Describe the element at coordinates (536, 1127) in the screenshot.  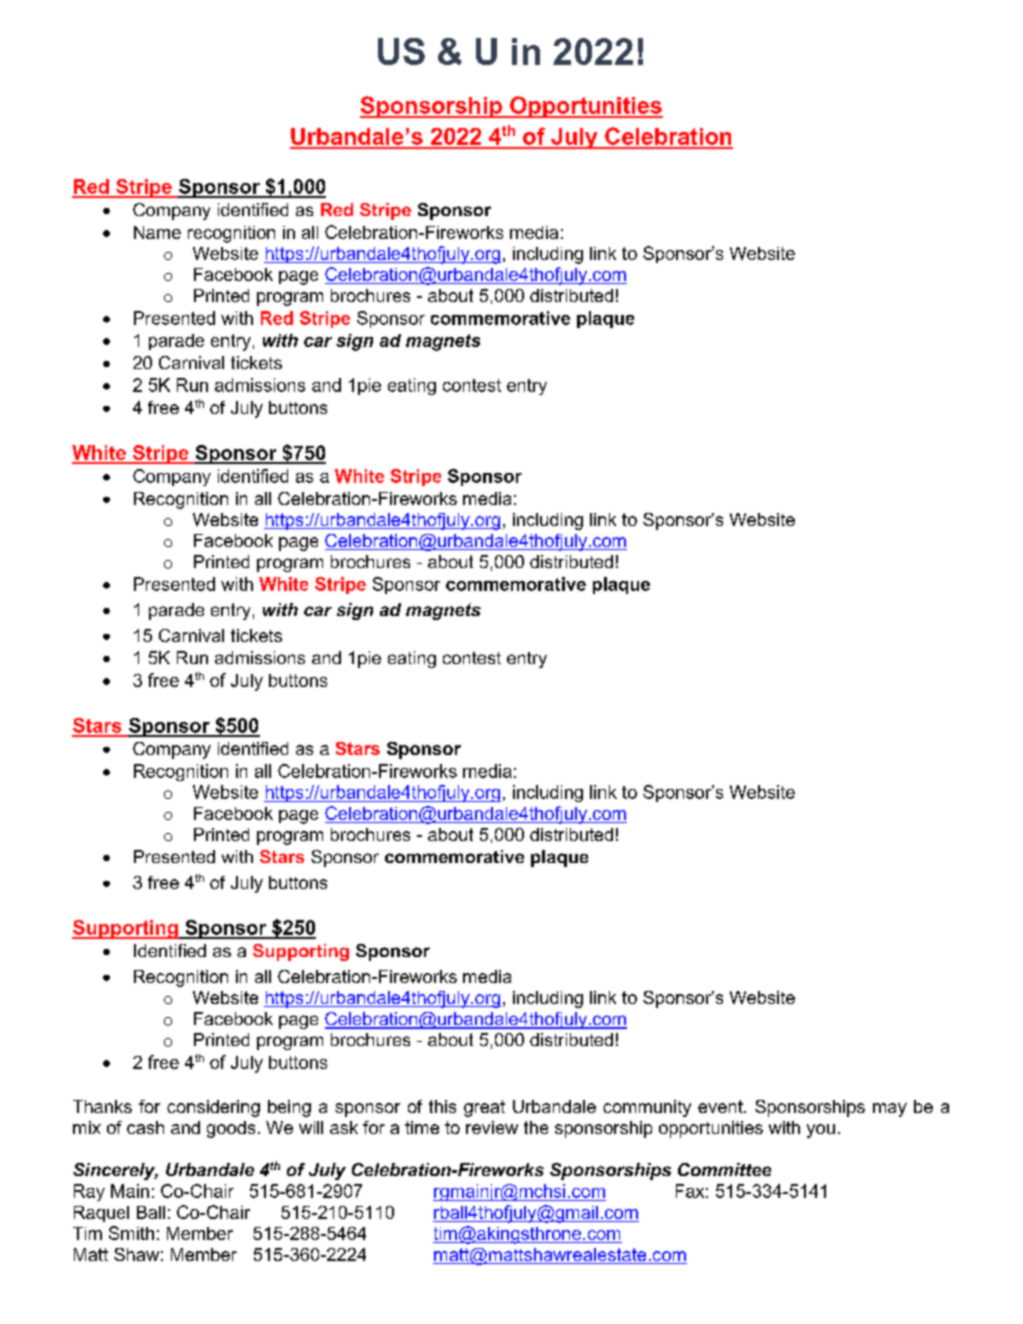
I see `the` at that location.
